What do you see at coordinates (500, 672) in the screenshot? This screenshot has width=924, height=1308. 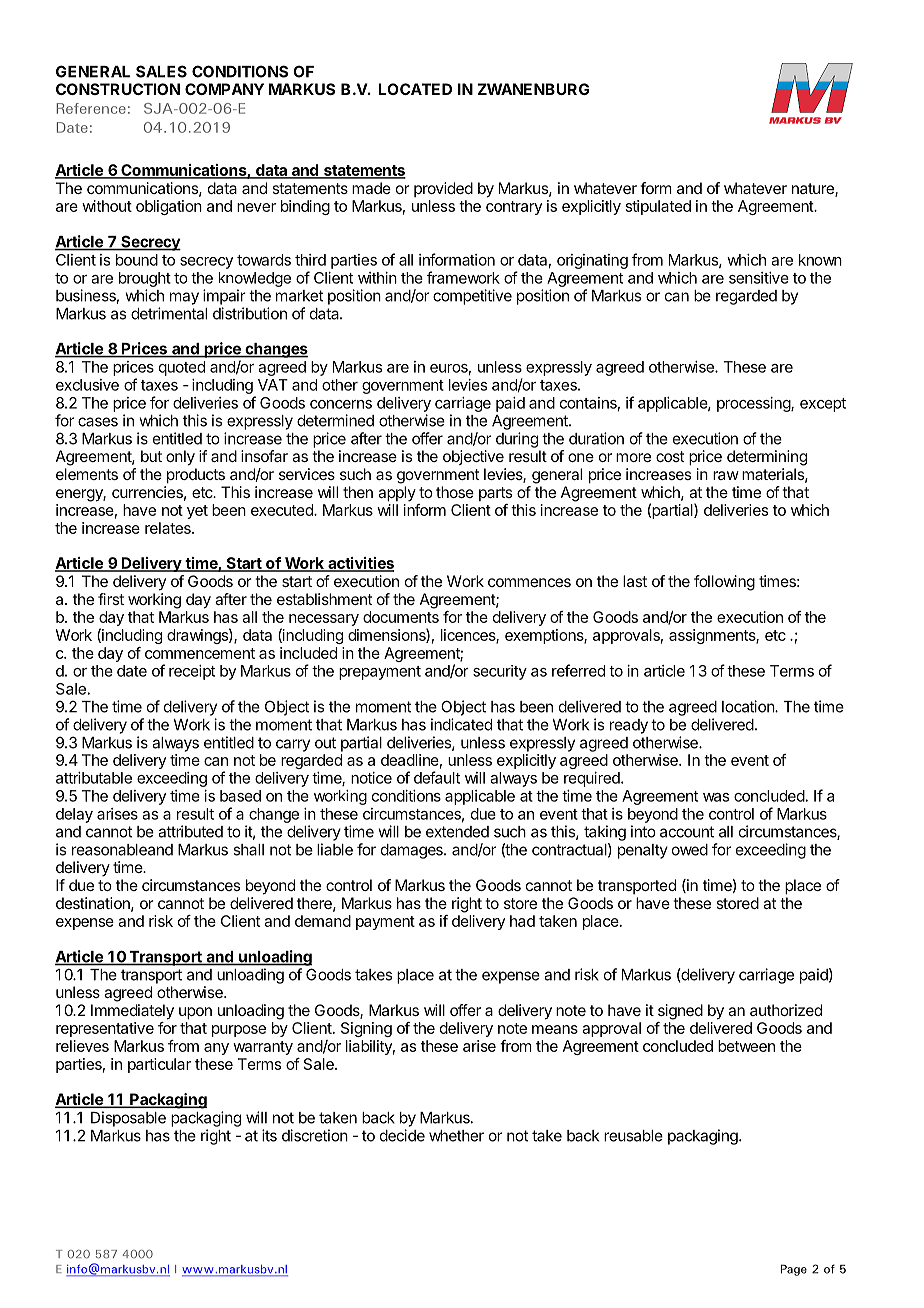 I see `security` at bounding box center [500, 672].
